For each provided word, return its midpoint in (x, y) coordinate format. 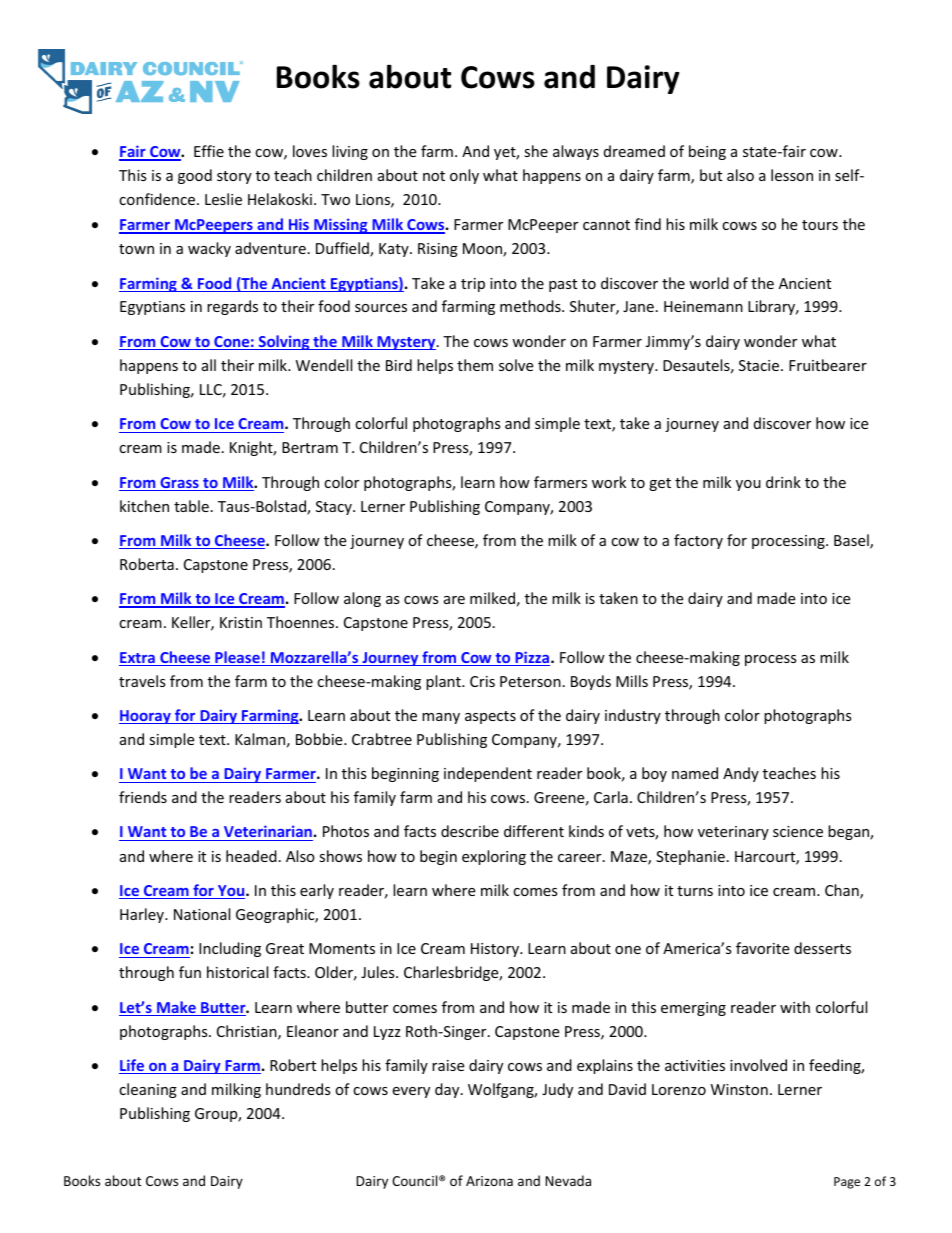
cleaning (148, 1090)
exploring (494, 857)
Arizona (489, 1181)
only (464, 176)
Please (237, 658)
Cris (482, 681)
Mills (632, 681)
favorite (762, 948)
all (209, 365)
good (195, 176)
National (202, 914)
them (475, 365)
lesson (792, 175)
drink (783, 482)
